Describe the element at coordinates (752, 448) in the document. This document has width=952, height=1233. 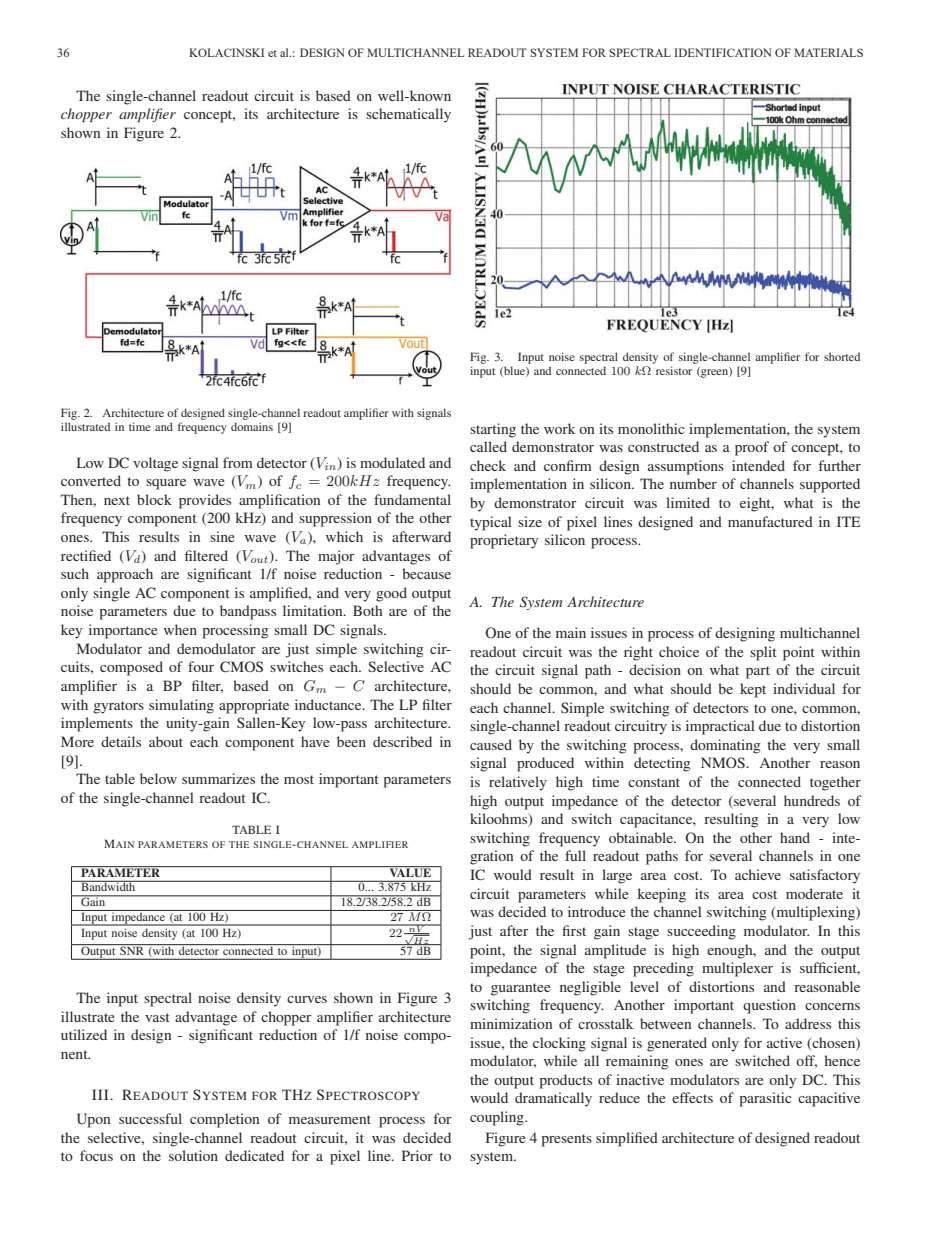
I see `proof` at that location.
